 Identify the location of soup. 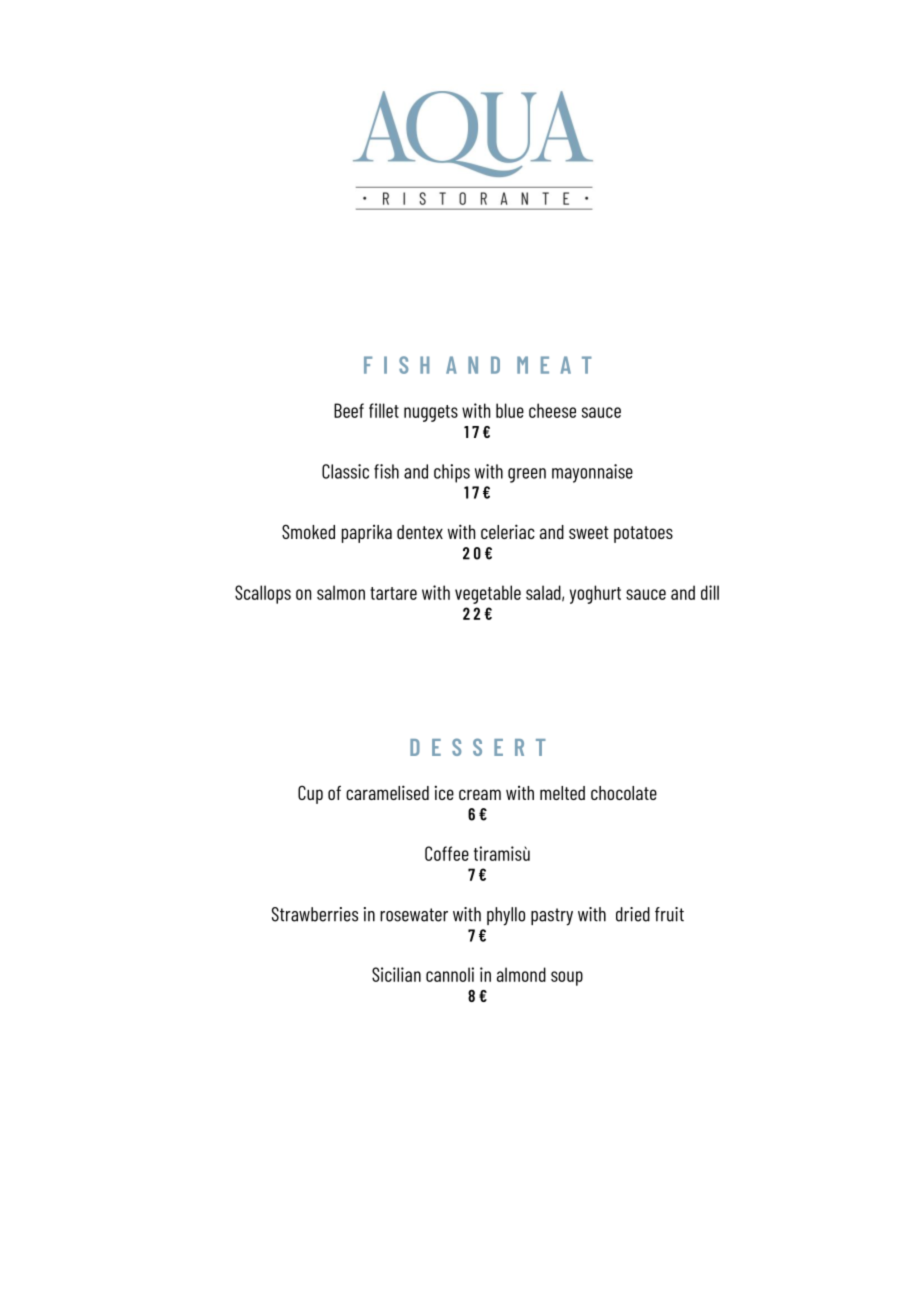
(567, 978).
